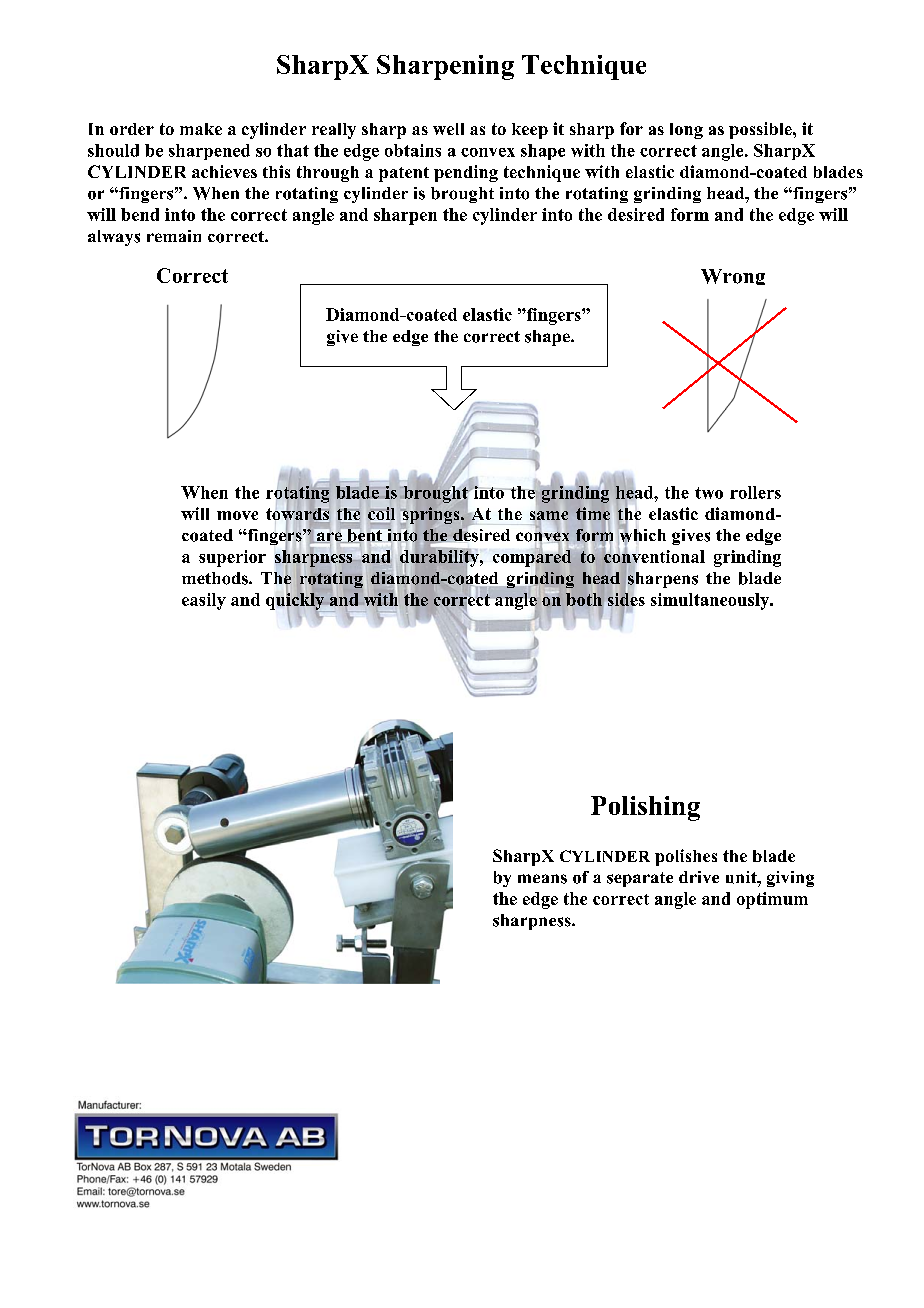 The image size is (924, 1308). Describe the element at coordinates (201, 129) in the screenshot. I see `make` at that location.
